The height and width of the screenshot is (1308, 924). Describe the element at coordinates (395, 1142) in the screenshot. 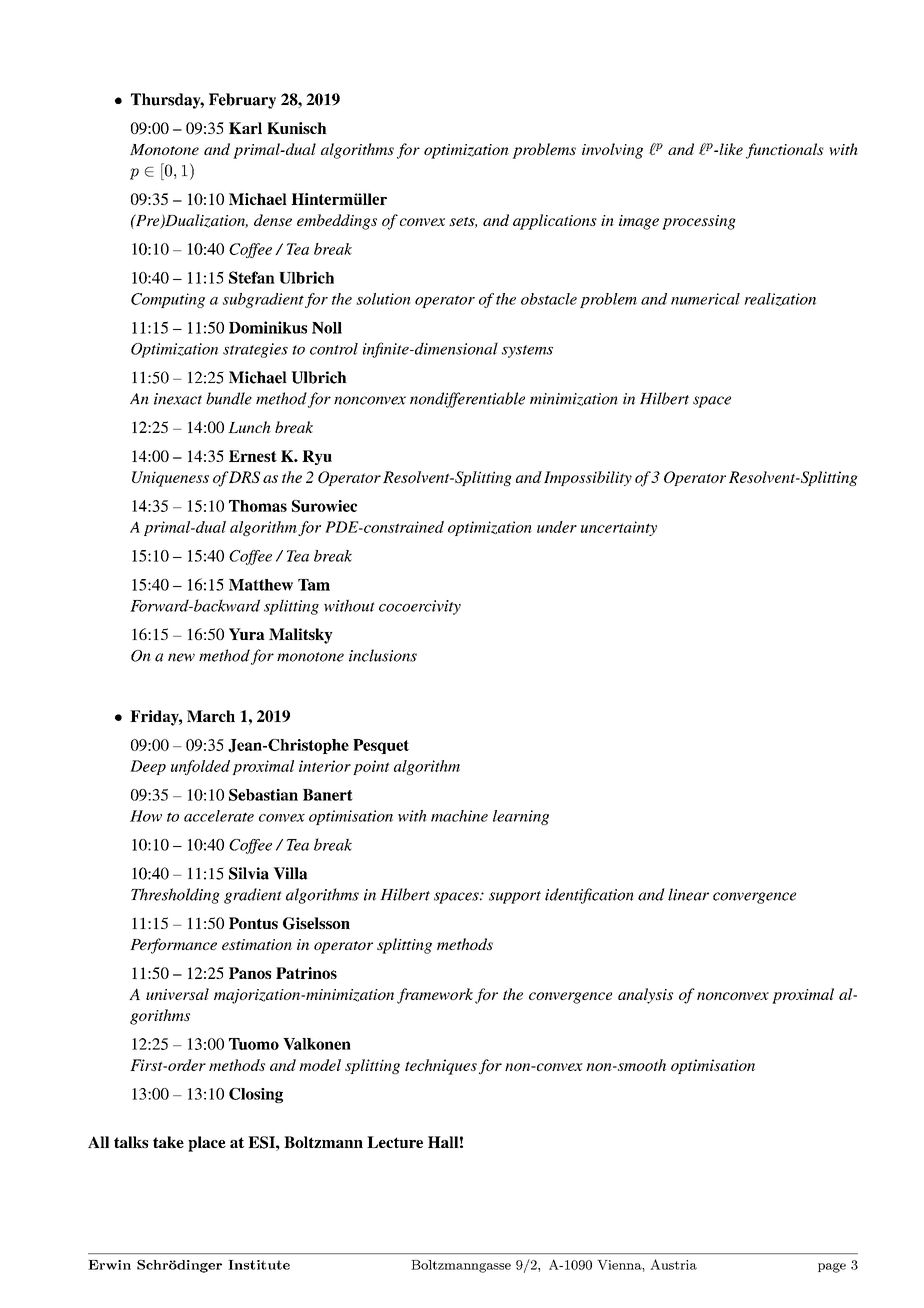

I see `Lecture` at that location.
